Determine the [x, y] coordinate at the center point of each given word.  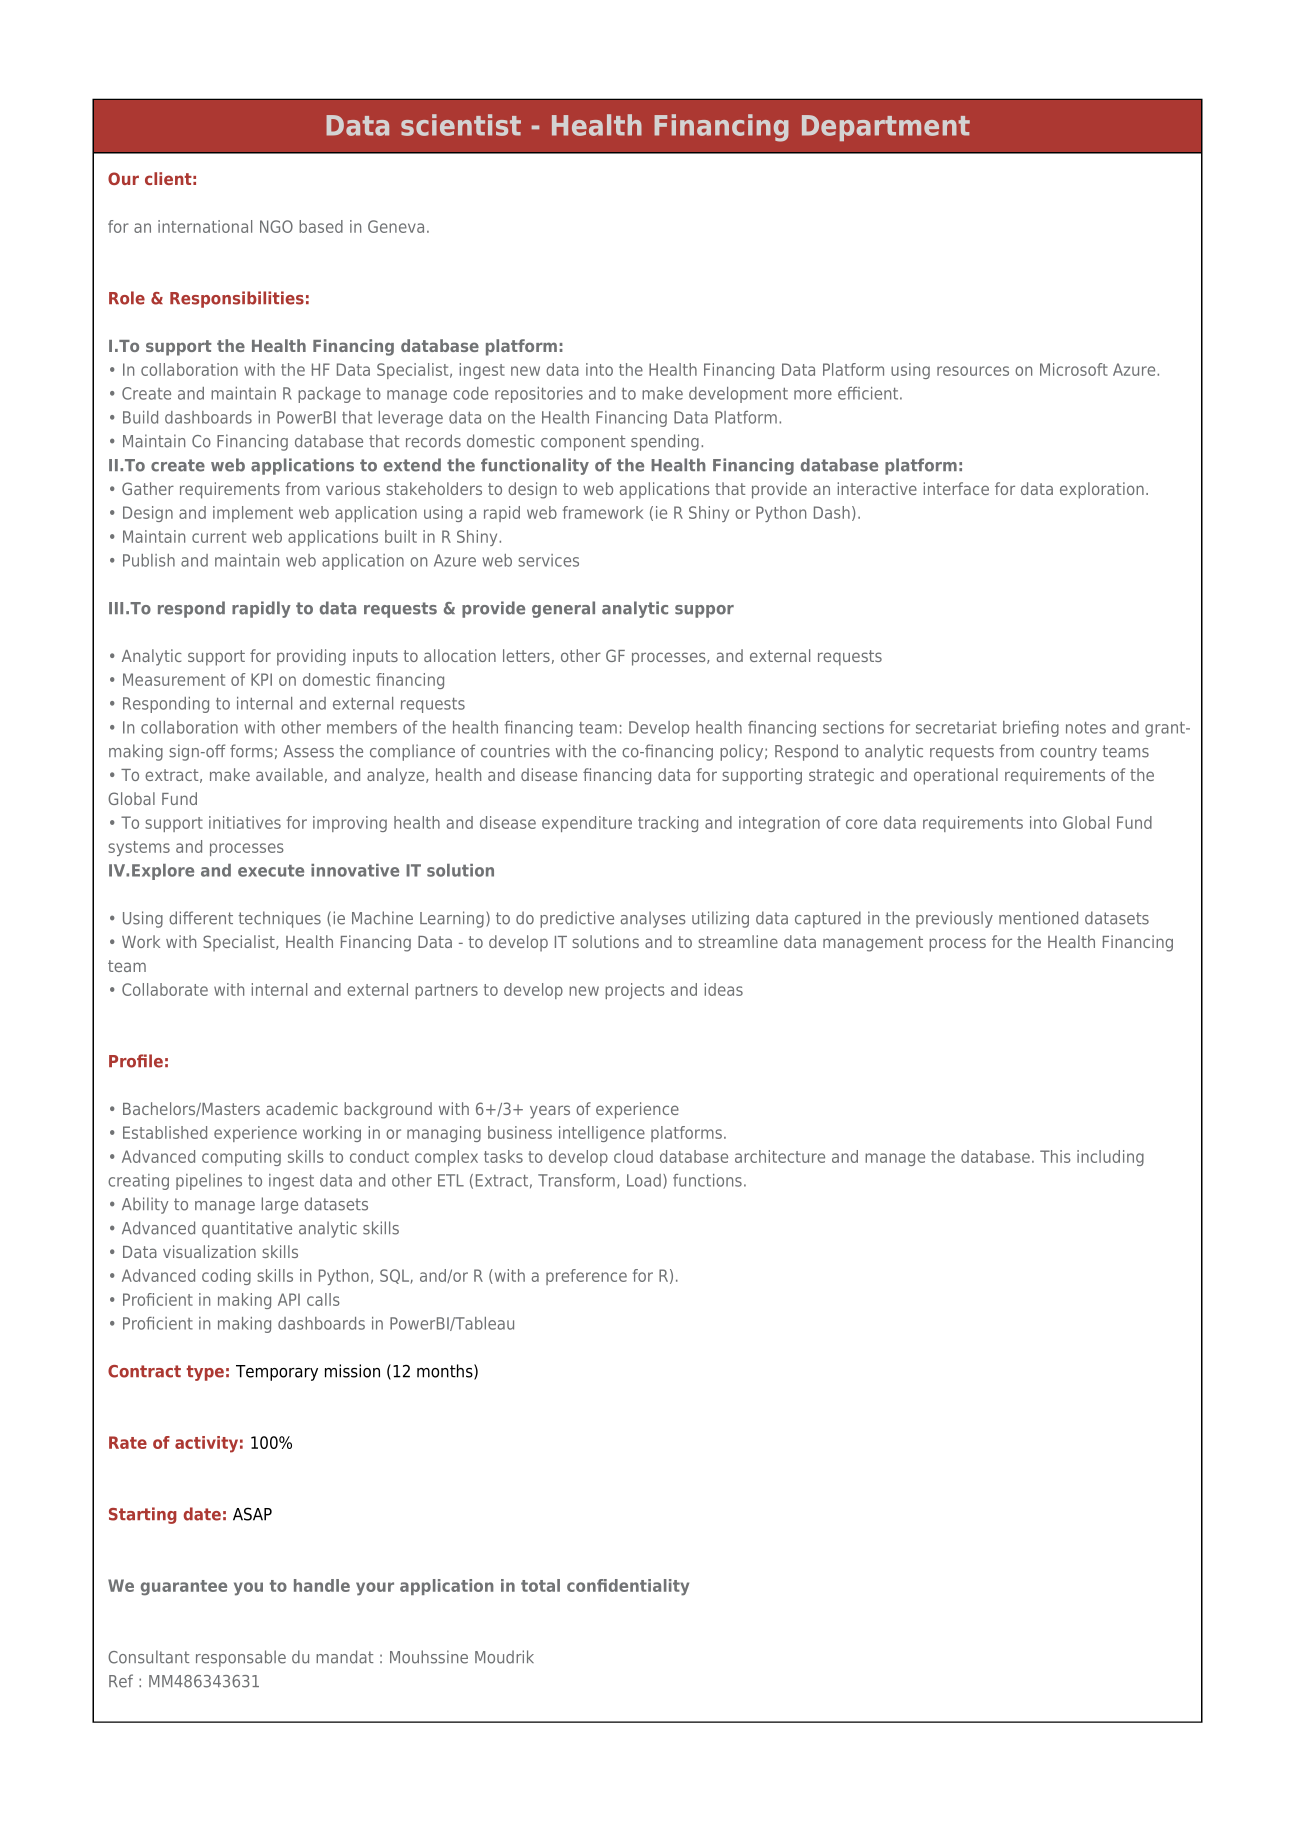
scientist [461, 125]
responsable [241, 1658]
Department [886, 128]
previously [954, 919]
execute [271, 871]
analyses [653, 919]
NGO [276, 226]
